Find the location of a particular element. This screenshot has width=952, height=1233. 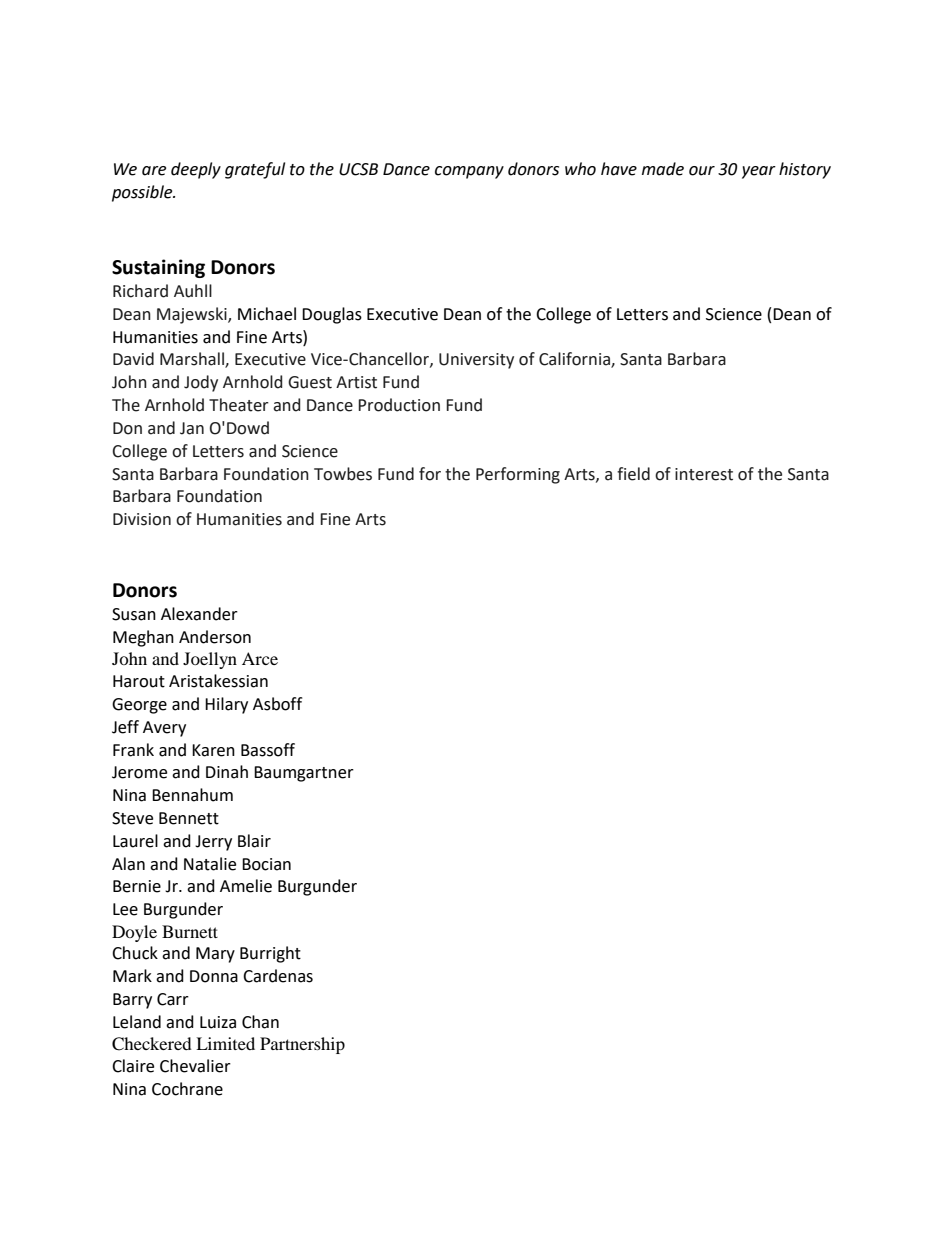

Jerry is located at coordinates (213, 843).
